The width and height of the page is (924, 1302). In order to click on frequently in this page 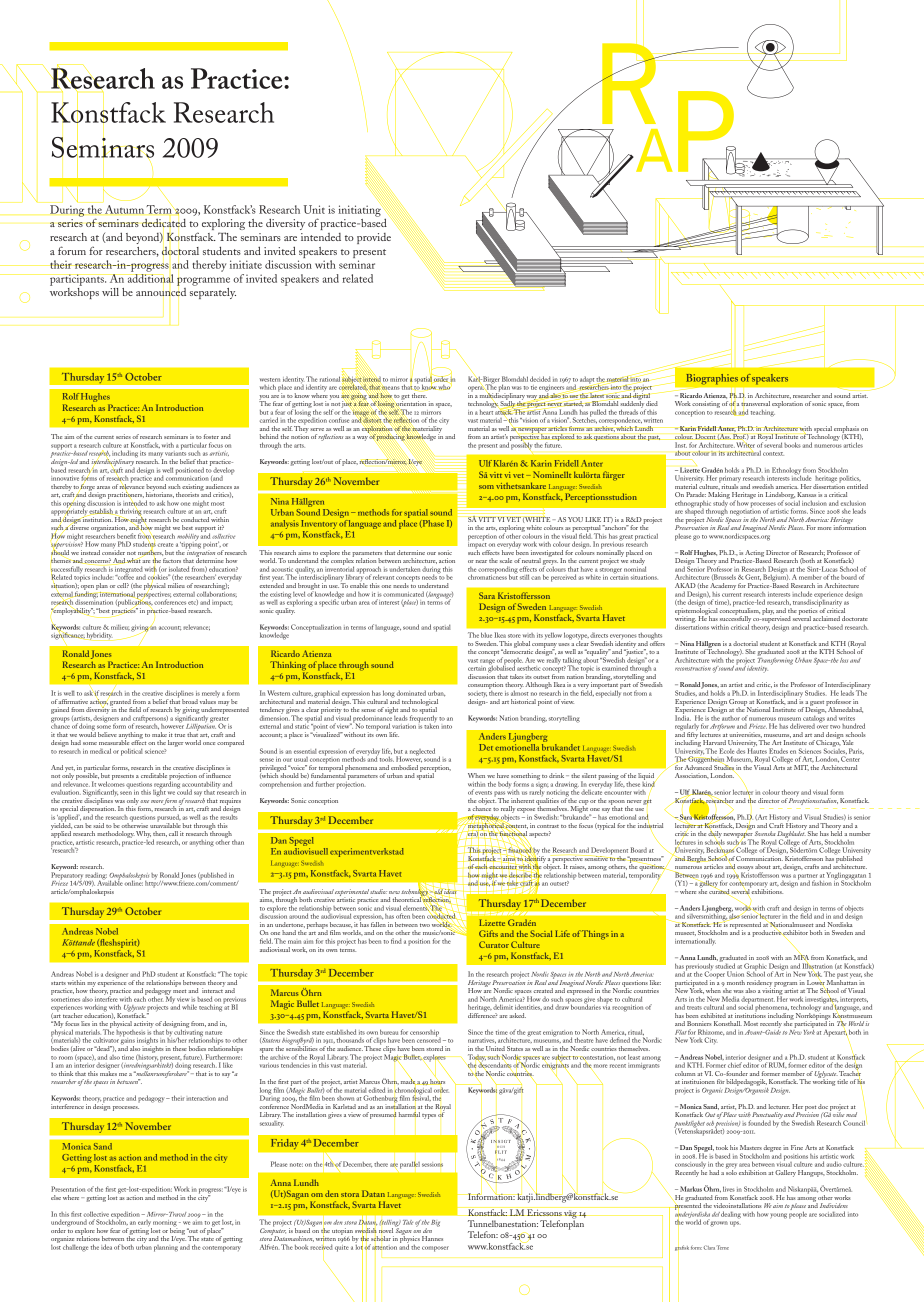, I will do `click(423, 719)`.
